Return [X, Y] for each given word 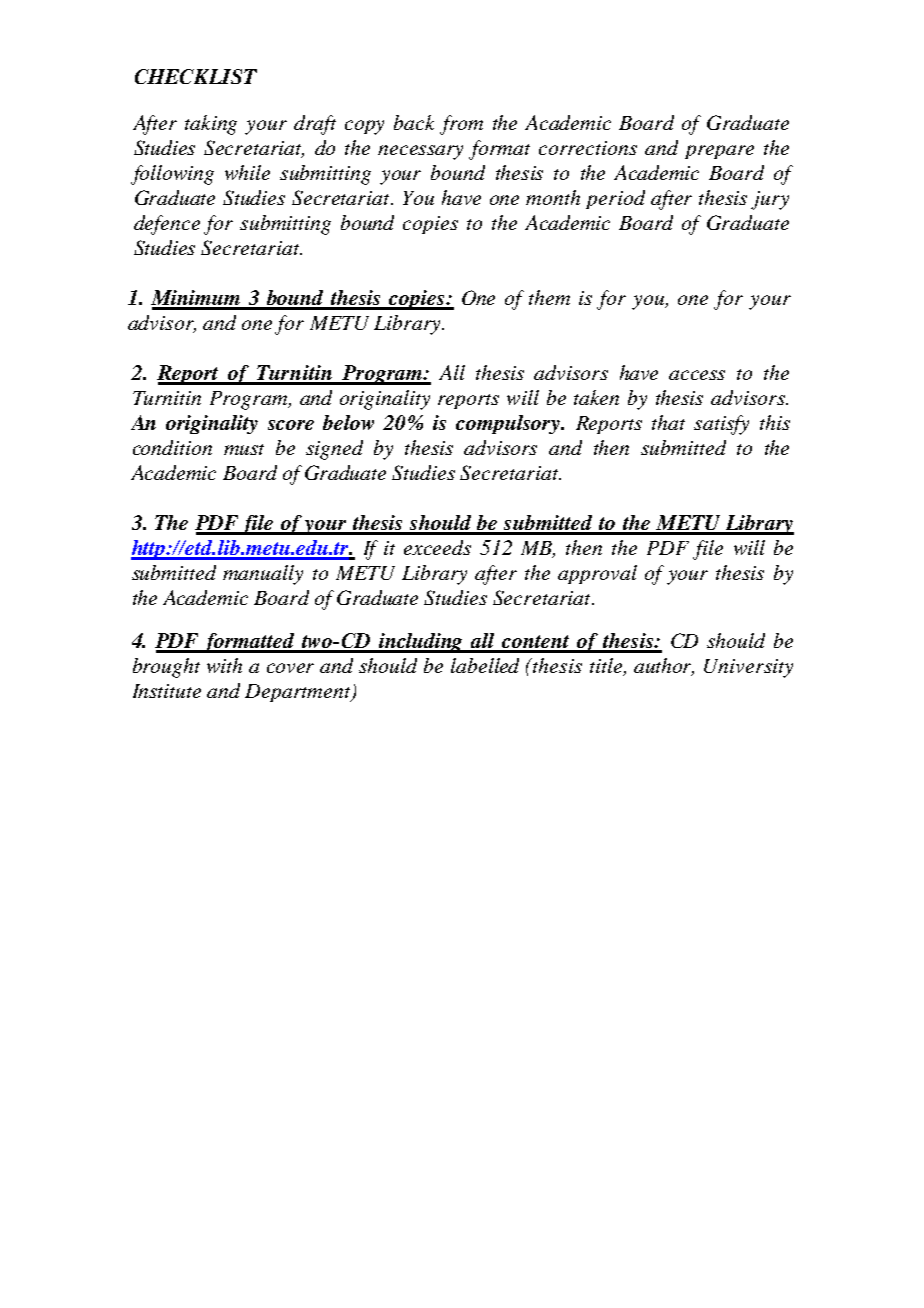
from [461, 125]
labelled [485, 665]
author [664, 667]
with [224, 665]
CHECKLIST [196, 76]
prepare [719, 152]
